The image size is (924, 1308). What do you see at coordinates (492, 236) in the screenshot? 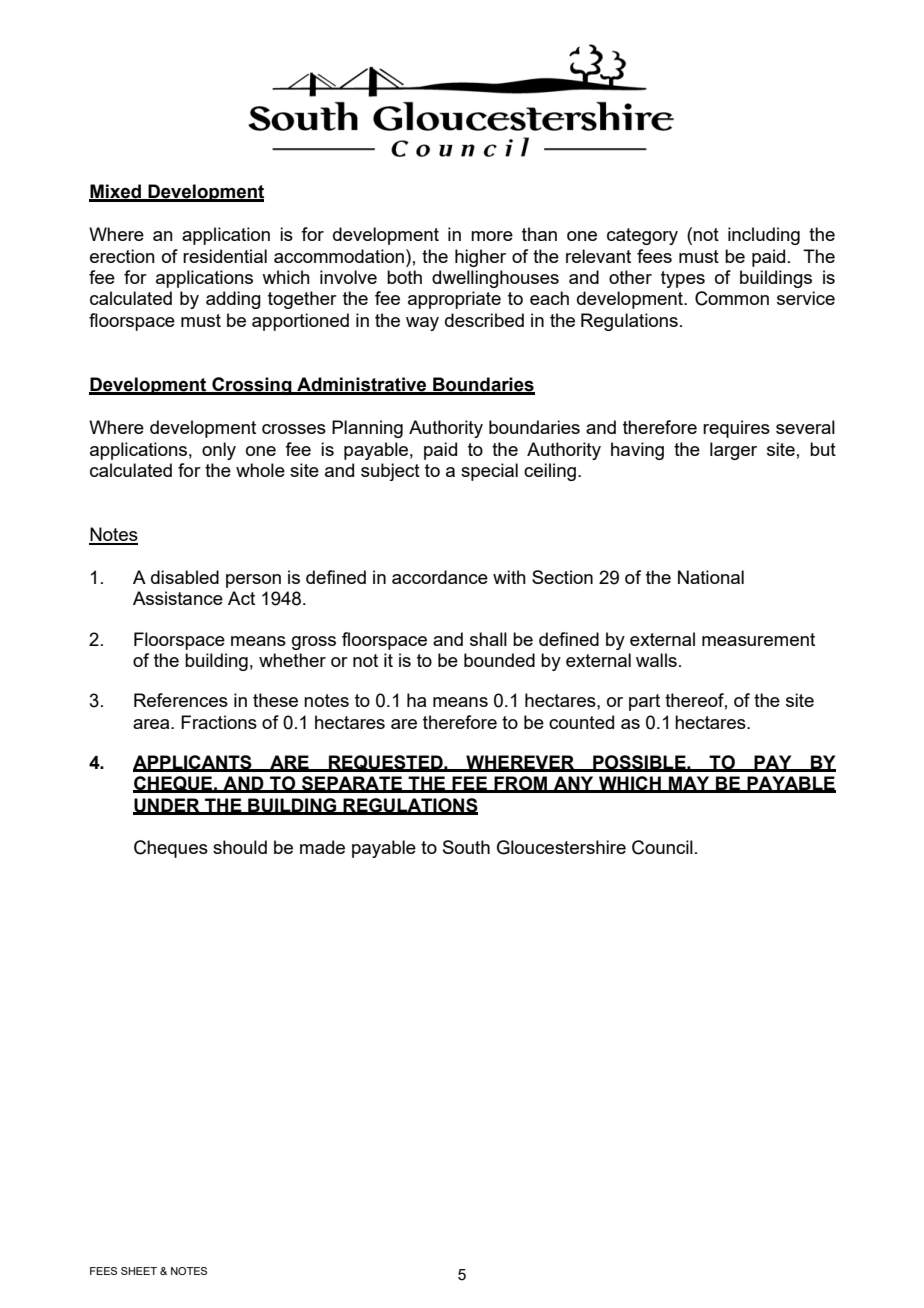
I see `more` at bounding box center [492, 236].
